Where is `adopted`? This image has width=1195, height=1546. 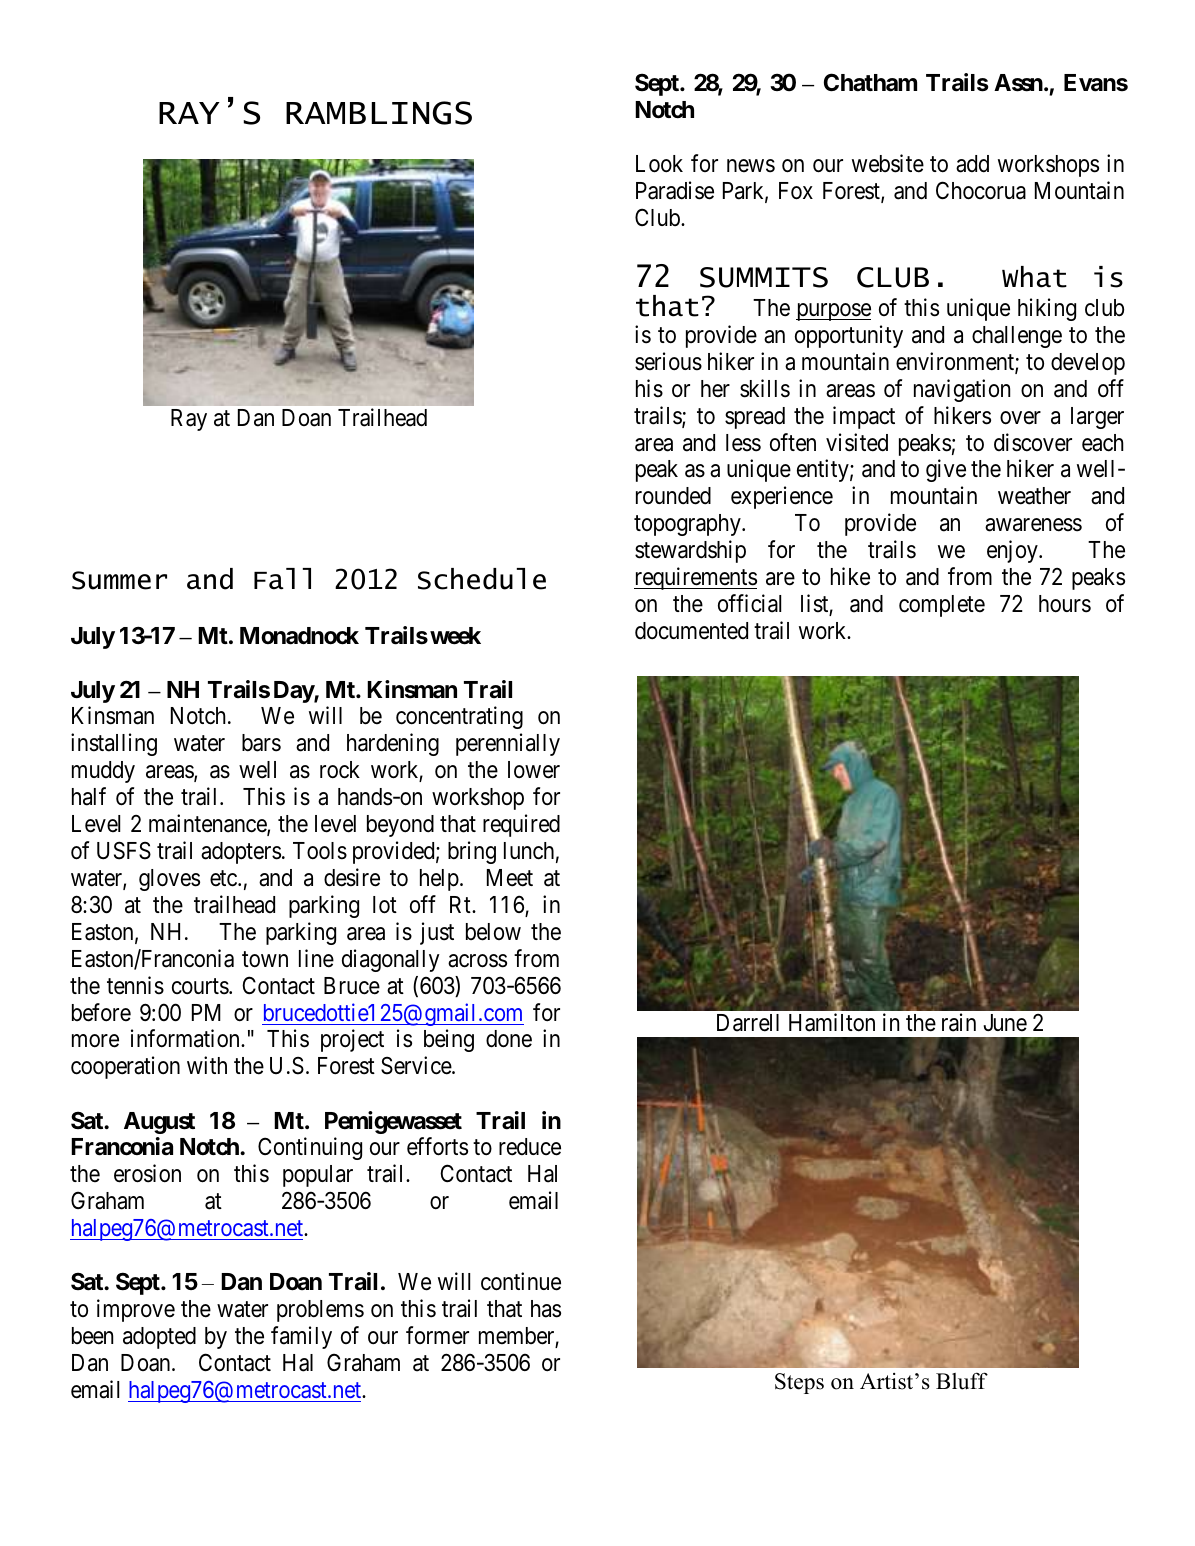
adopted is located at coordinates (159, 1338).
